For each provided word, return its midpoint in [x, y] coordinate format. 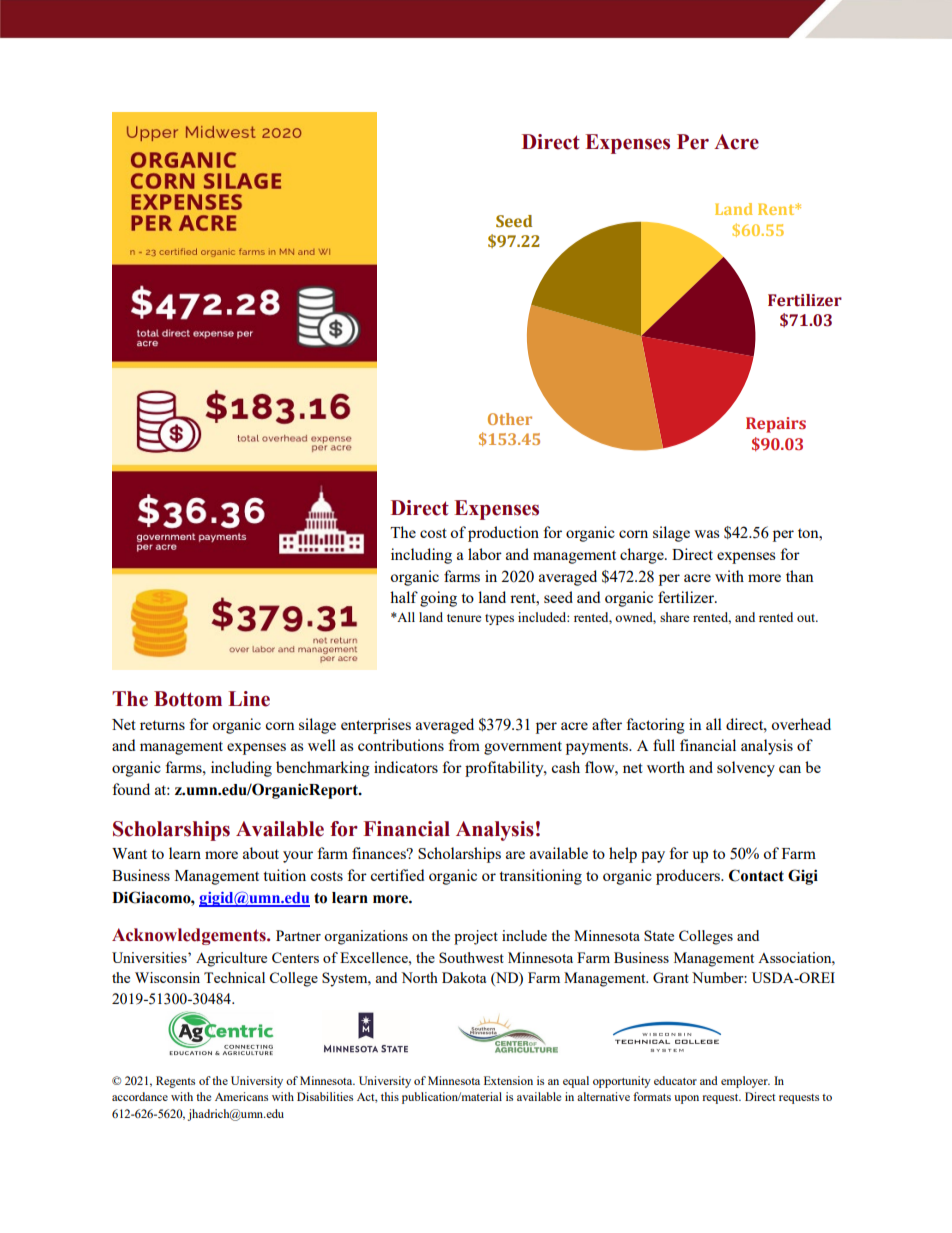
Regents [175, 1082]
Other [510, 419]
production [503, 534]
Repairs [776, 425]
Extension [508, 1080]
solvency [746, 769]
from [464, 745]
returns [162, 725]
